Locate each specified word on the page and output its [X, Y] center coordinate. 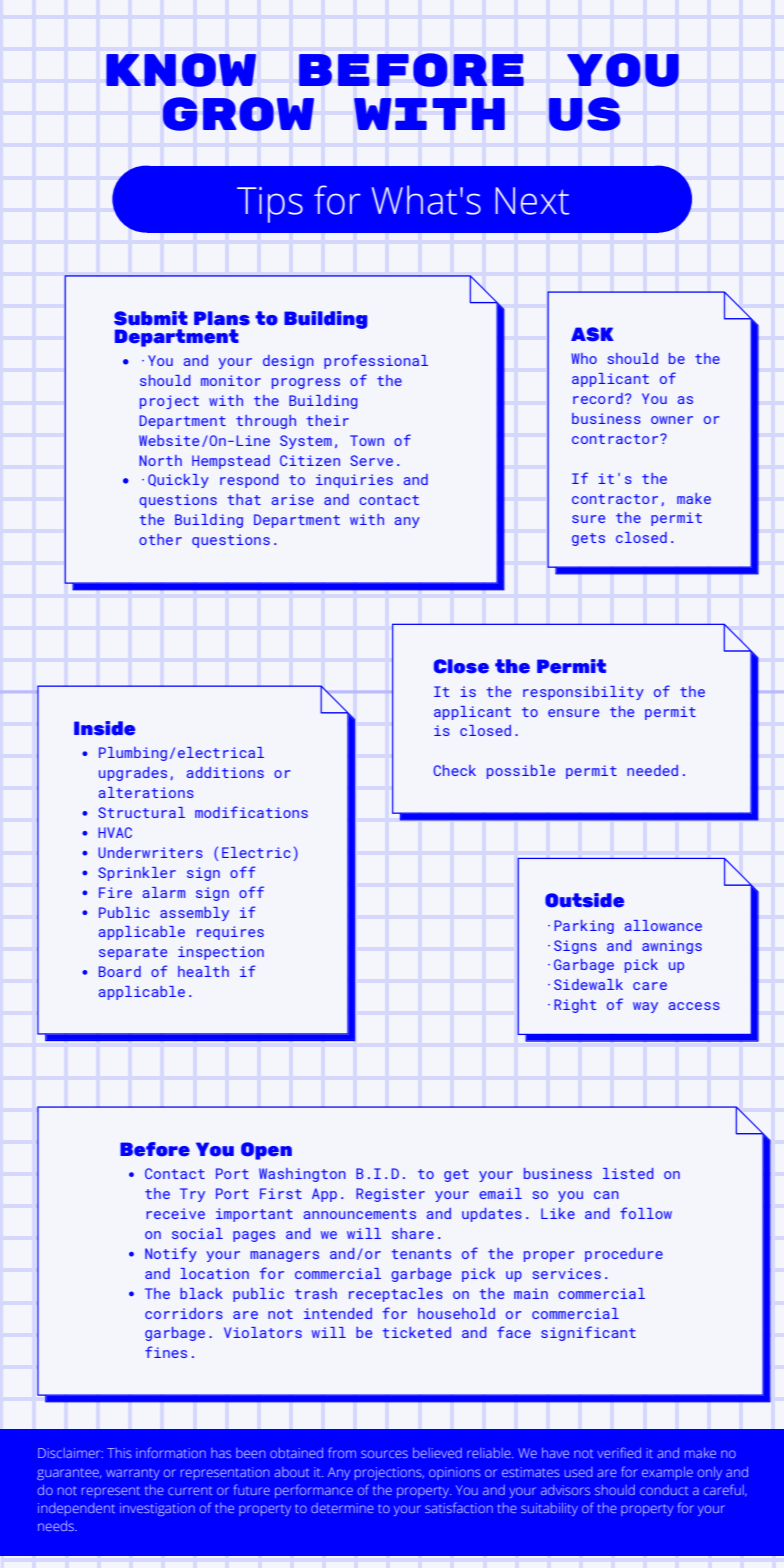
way [645, 1007]
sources [384, 1454]
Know [181, 70]
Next [532, 201]
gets [588, 539]
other [160, 539]
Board [120, 971]
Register [390, 1195]
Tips [270, 205]
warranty [133, 1474]
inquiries [354, 481]
